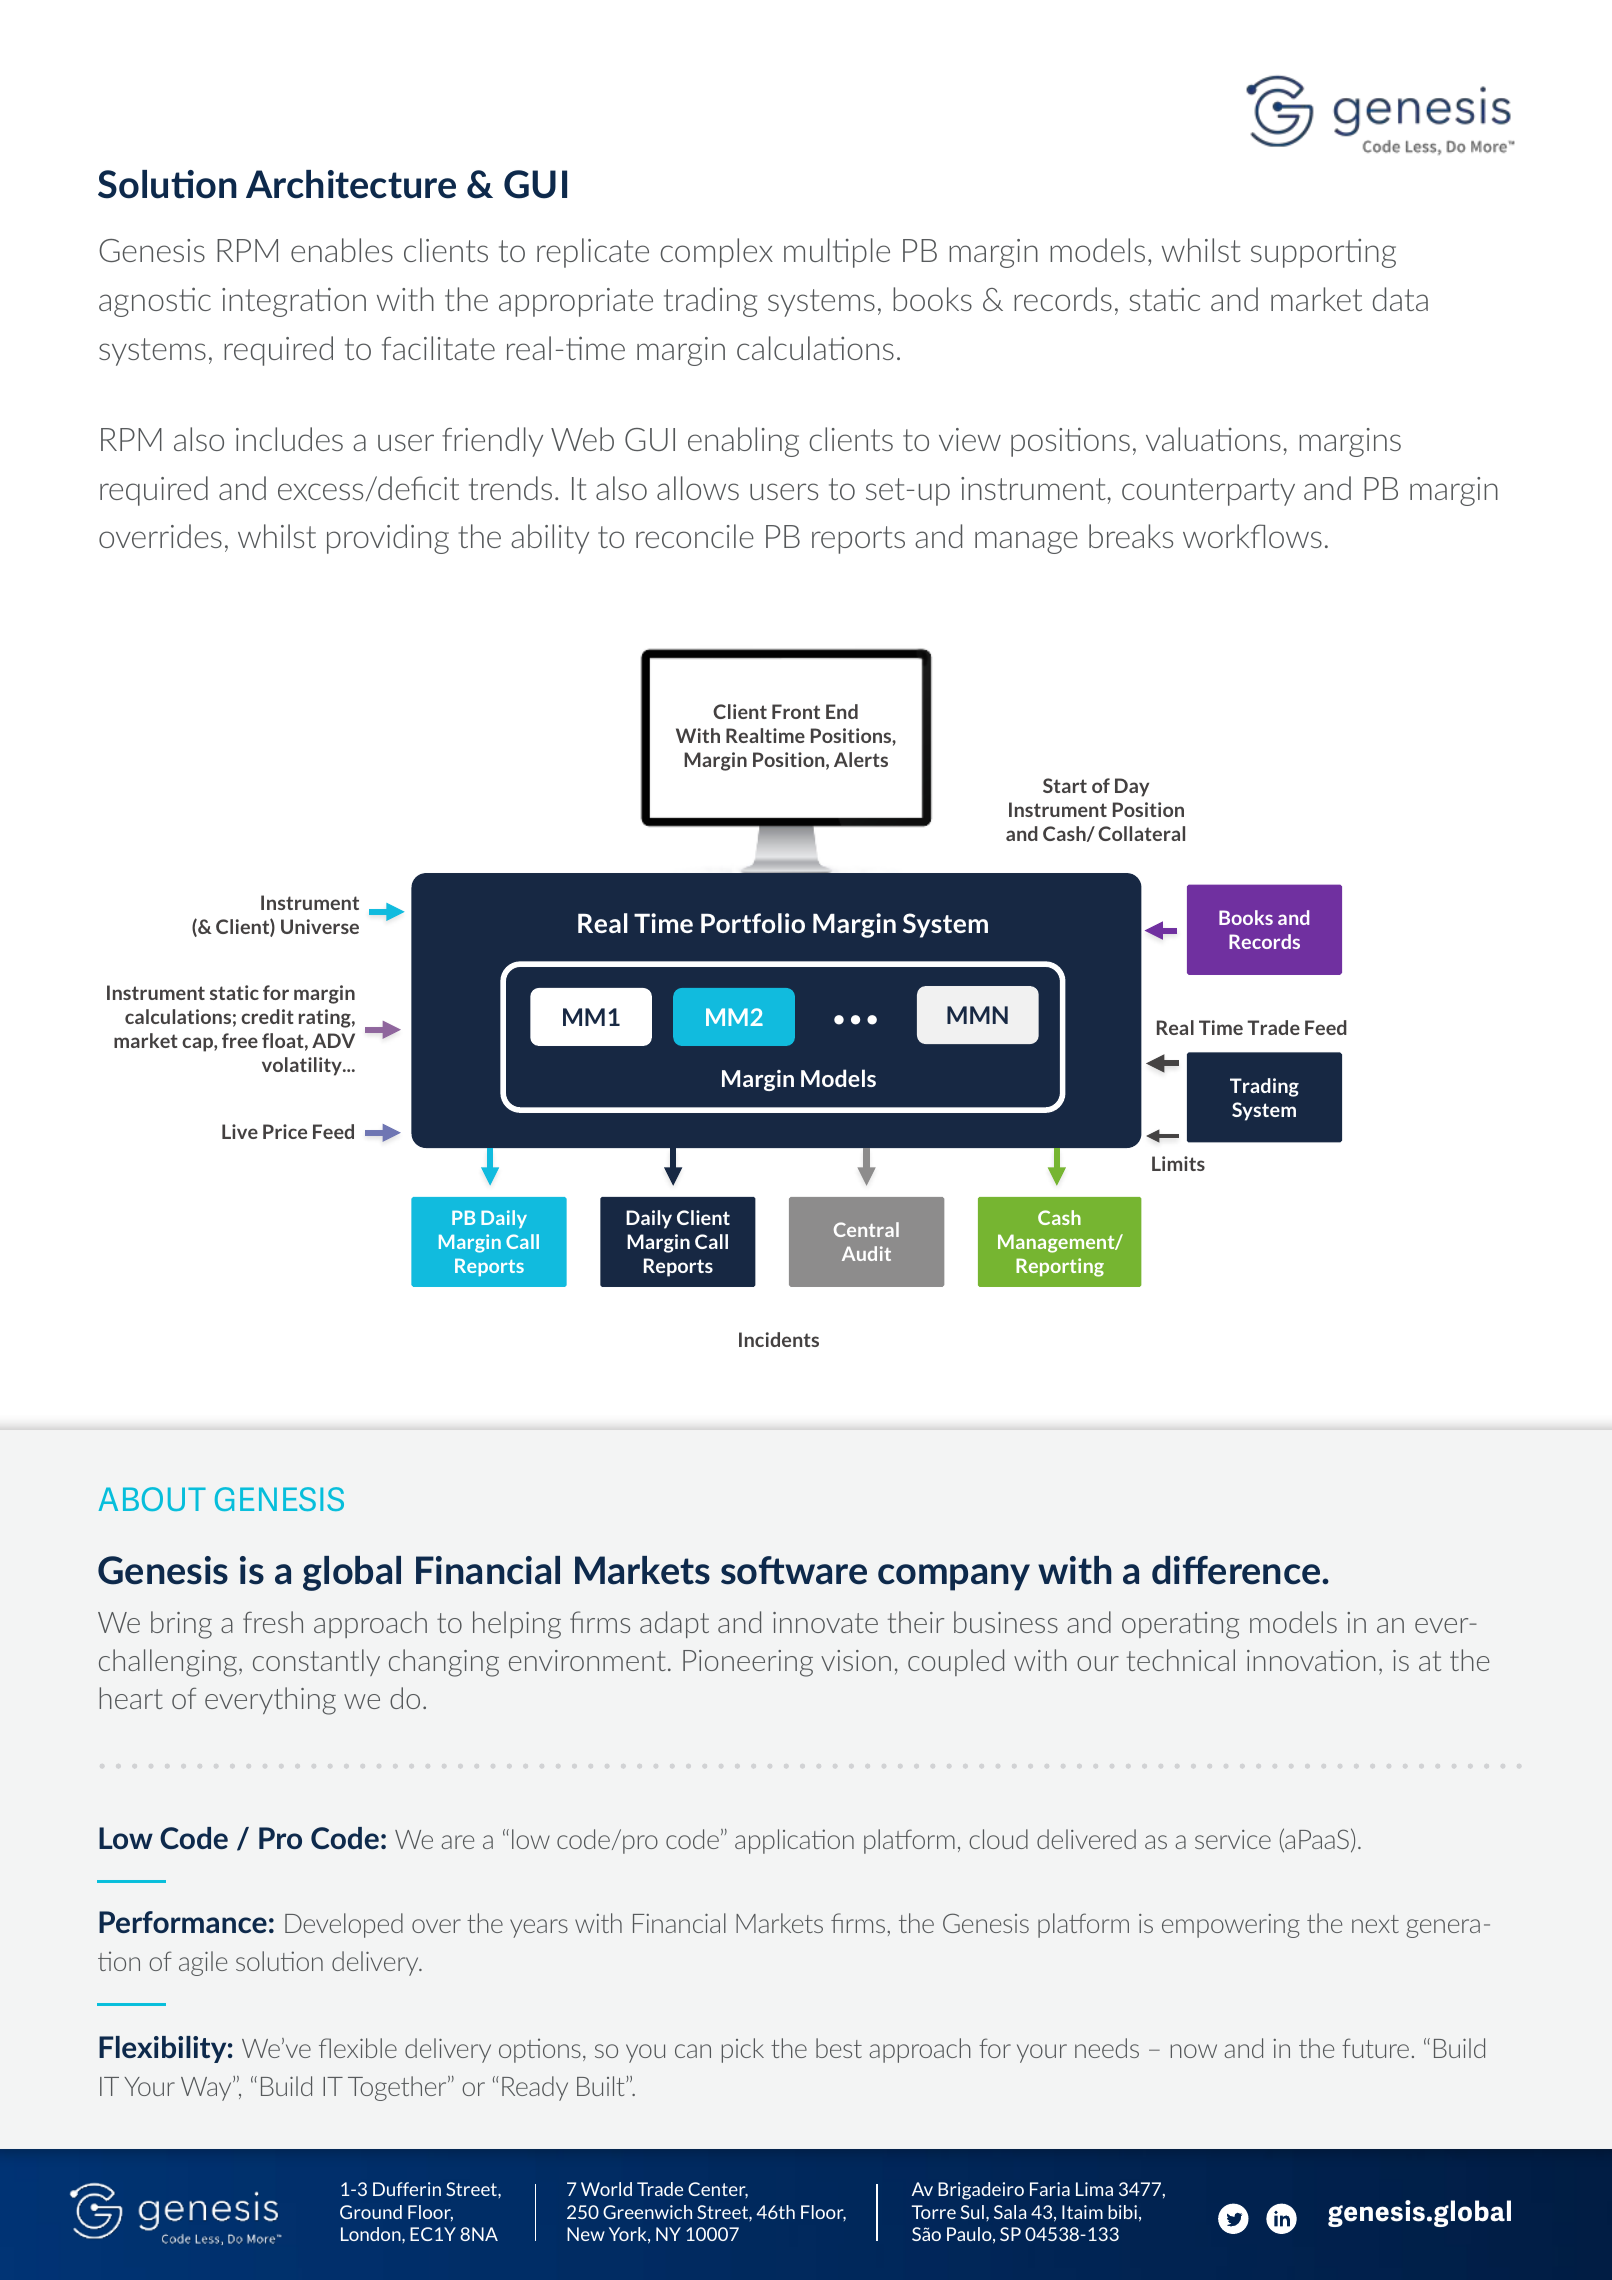  What do you see at coordinates (320, 926) in the screenshot?
I see `Universe` at bounding box center [320, 926].
